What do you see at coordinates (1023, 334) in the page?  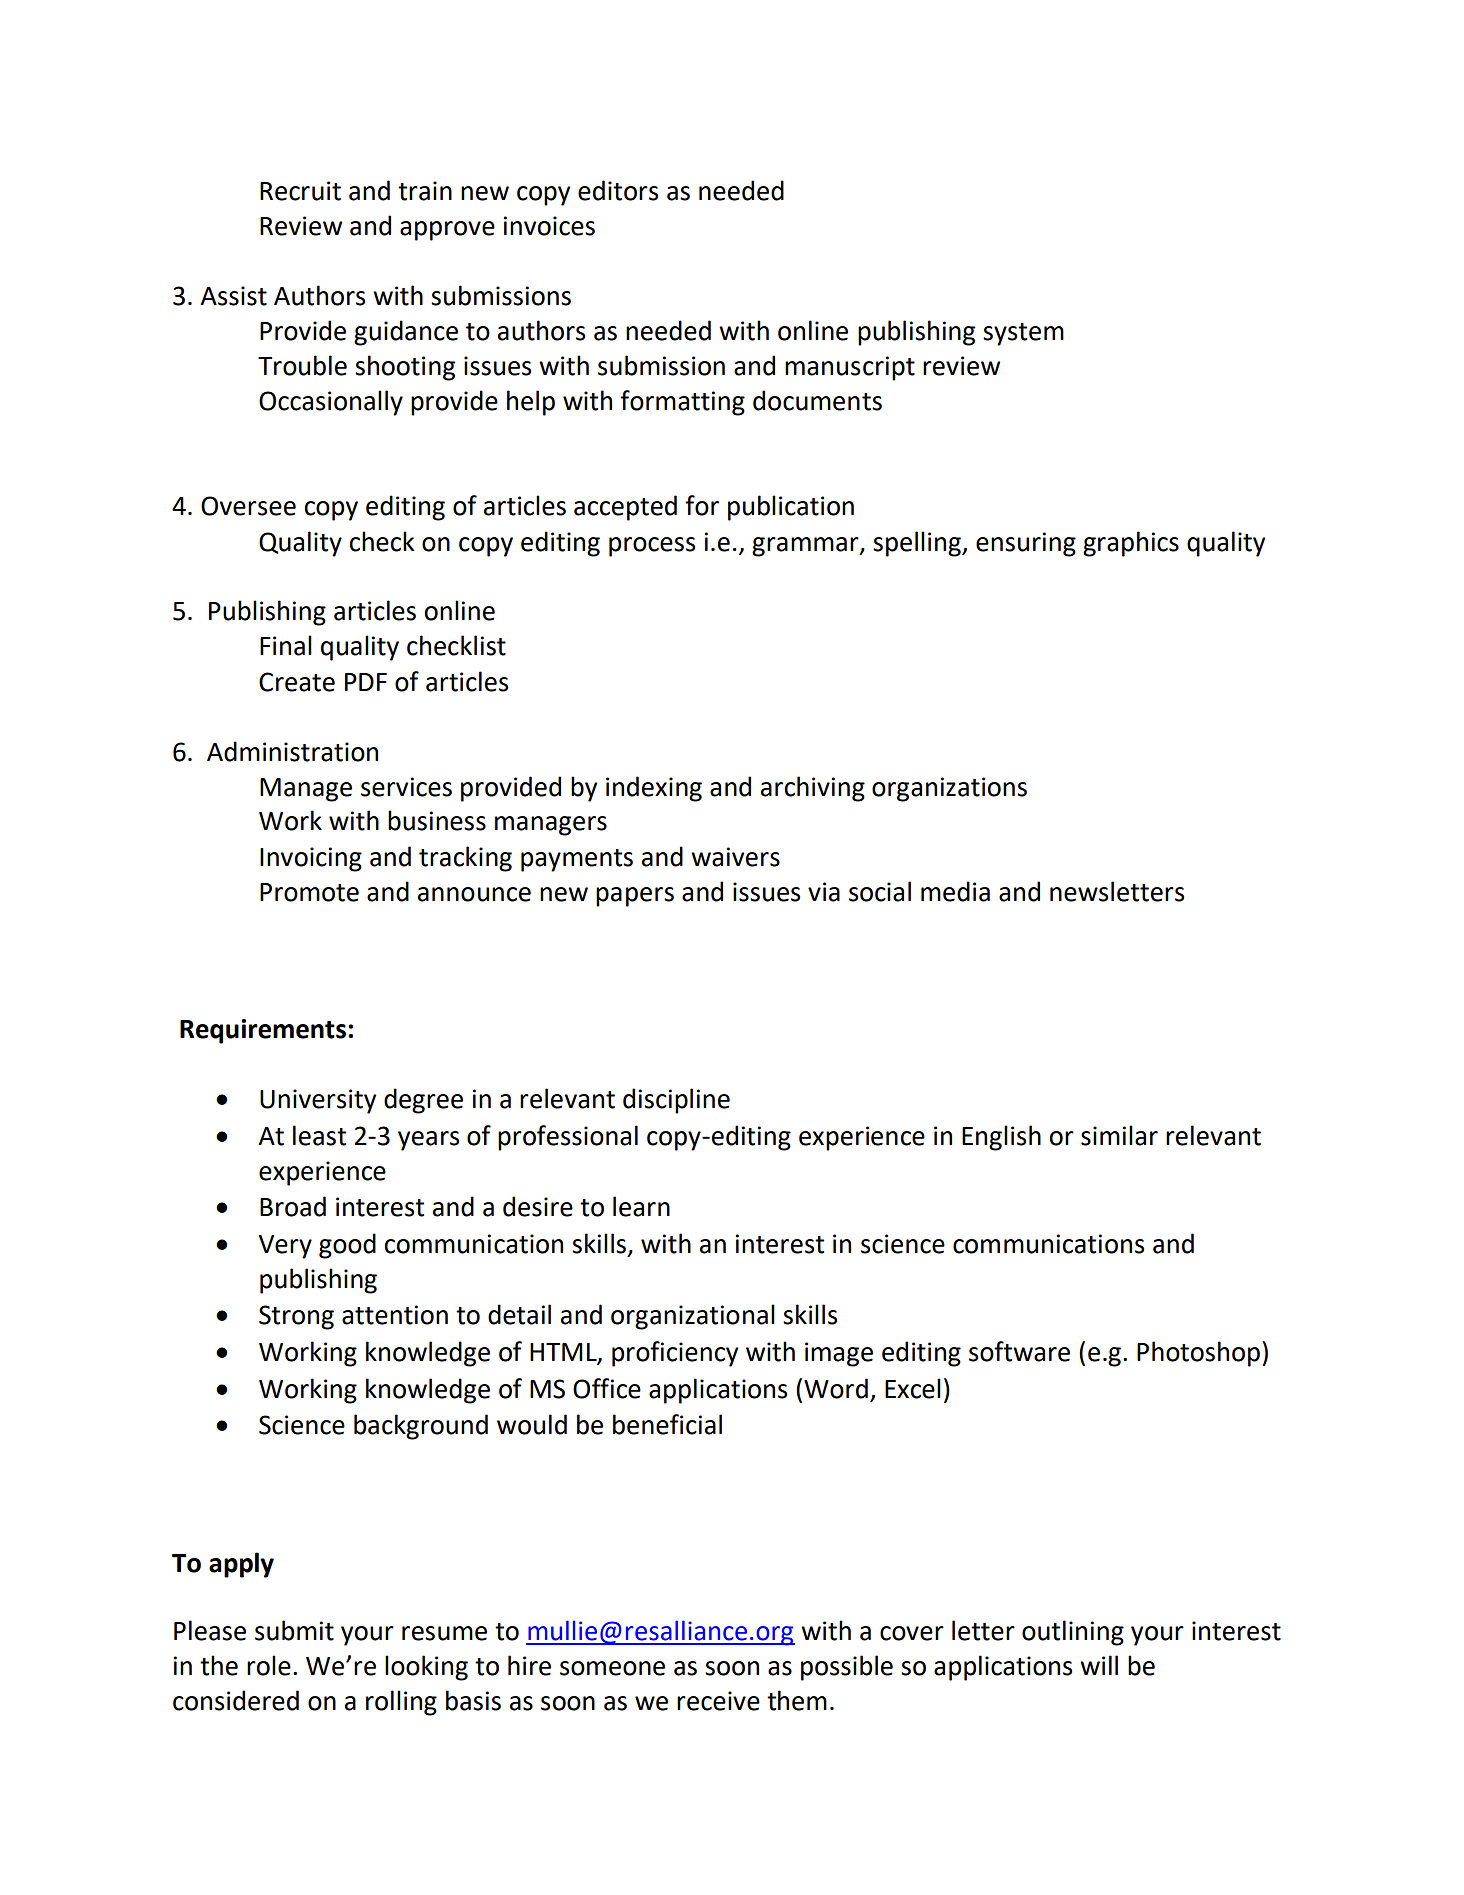 I see `system` at bounding box center [1023, 334].
